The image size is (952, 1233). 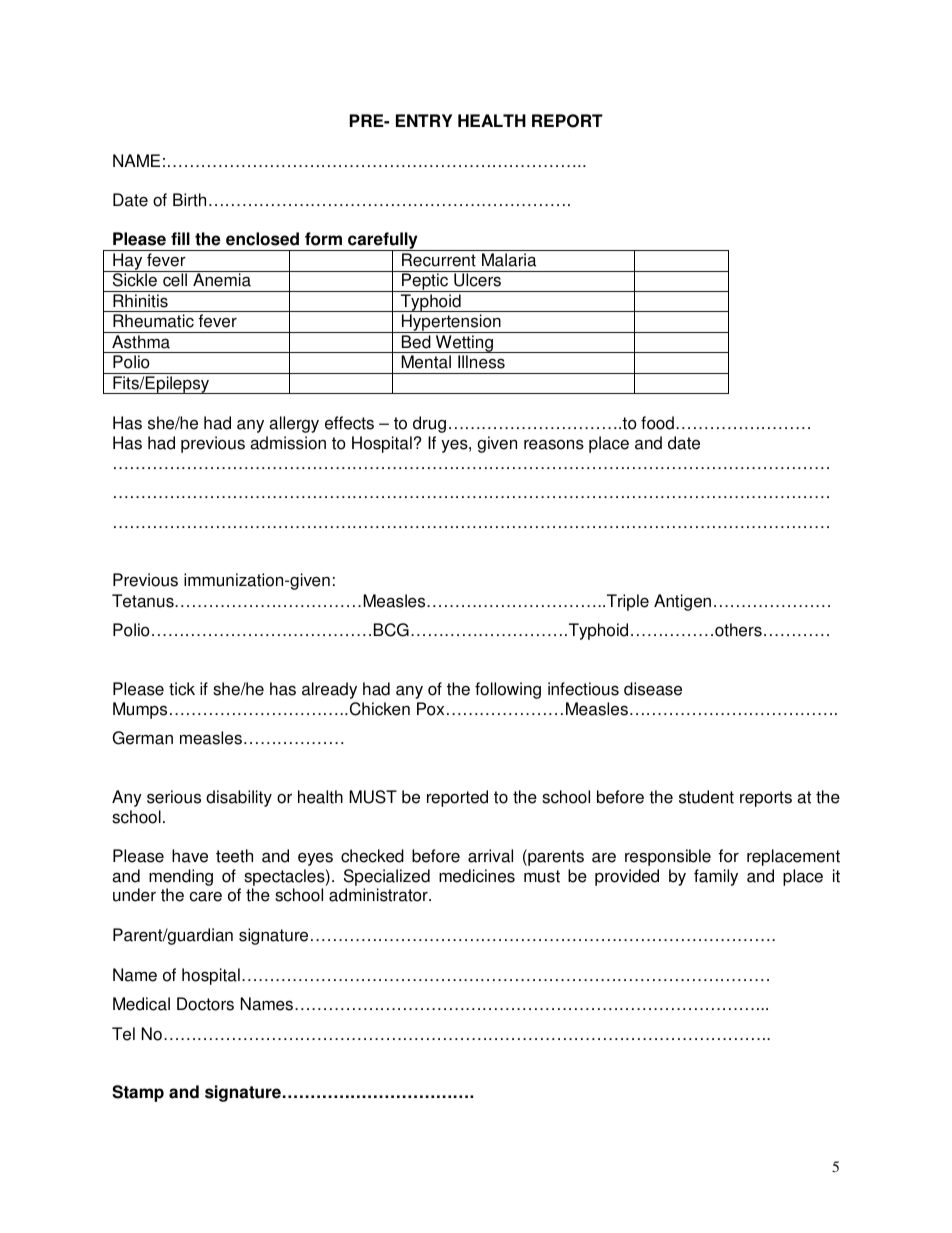 I want to click on fill, so click(x=180, y=238).
